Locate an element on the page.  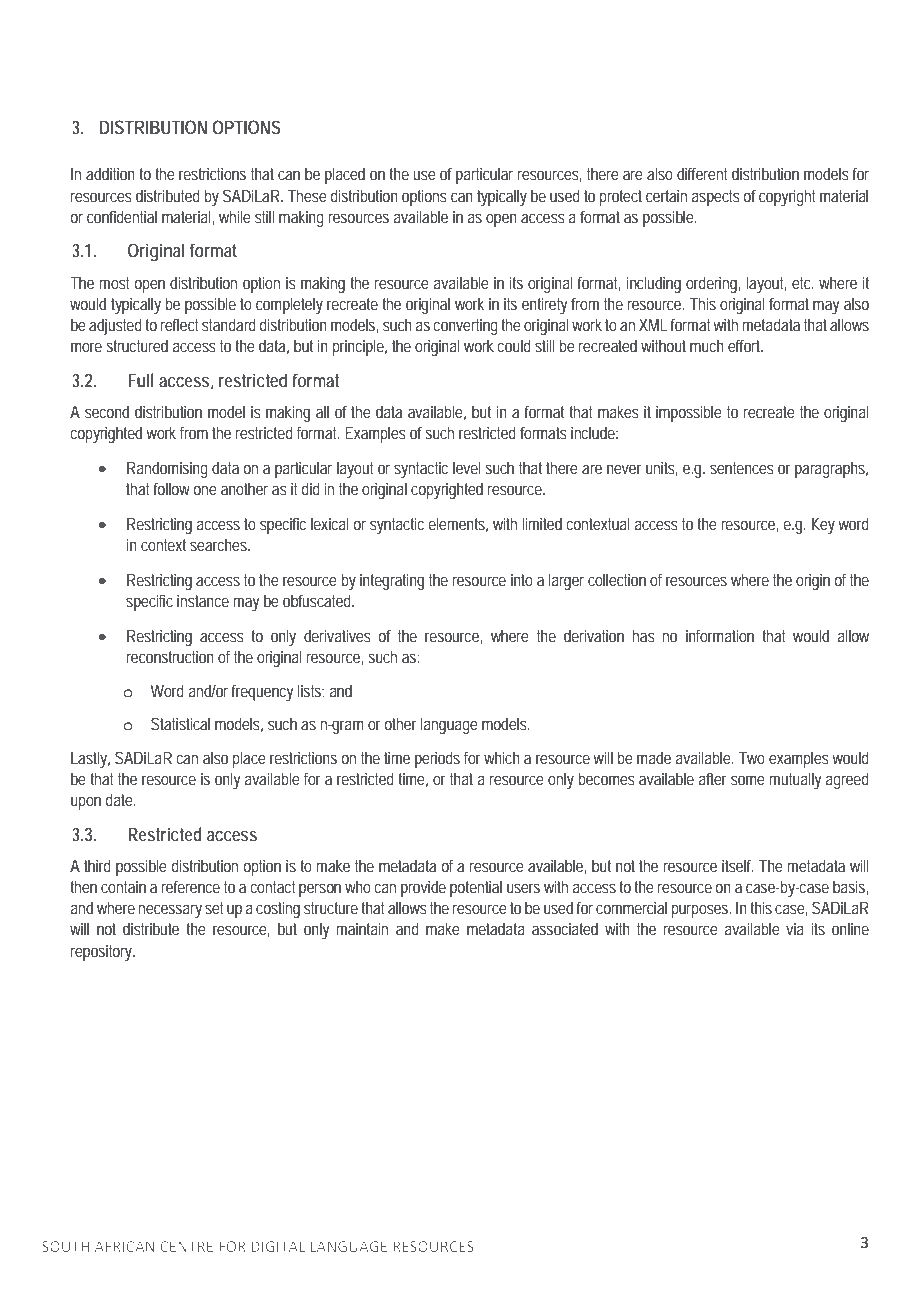
aspects is located at coordinates (715, 198).
